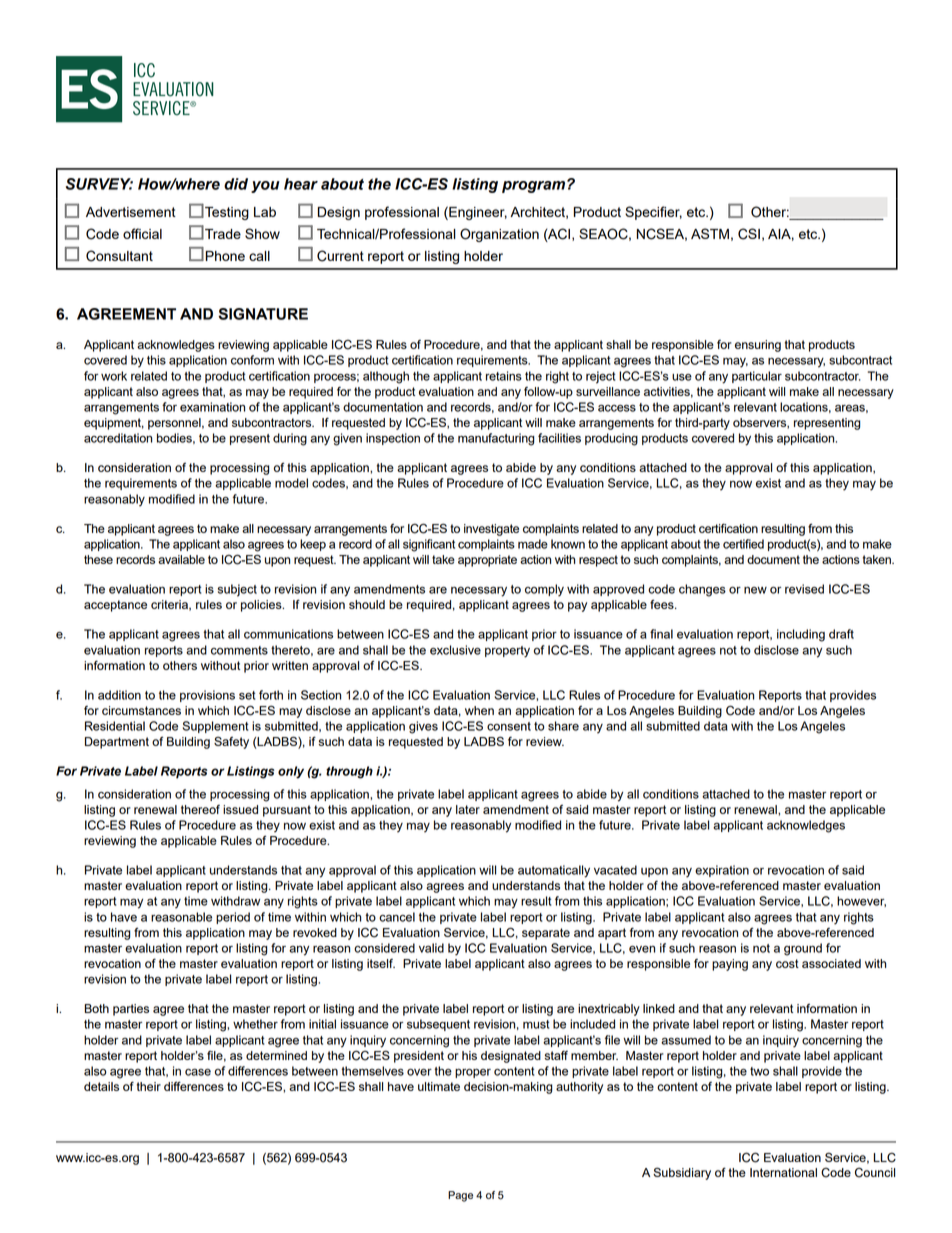 The height and width of the screenshot is (1233, 952). What do you see at coordinates (149, 1086) in the screenshot?
I see `their` at bounding box center [149, 1086].
